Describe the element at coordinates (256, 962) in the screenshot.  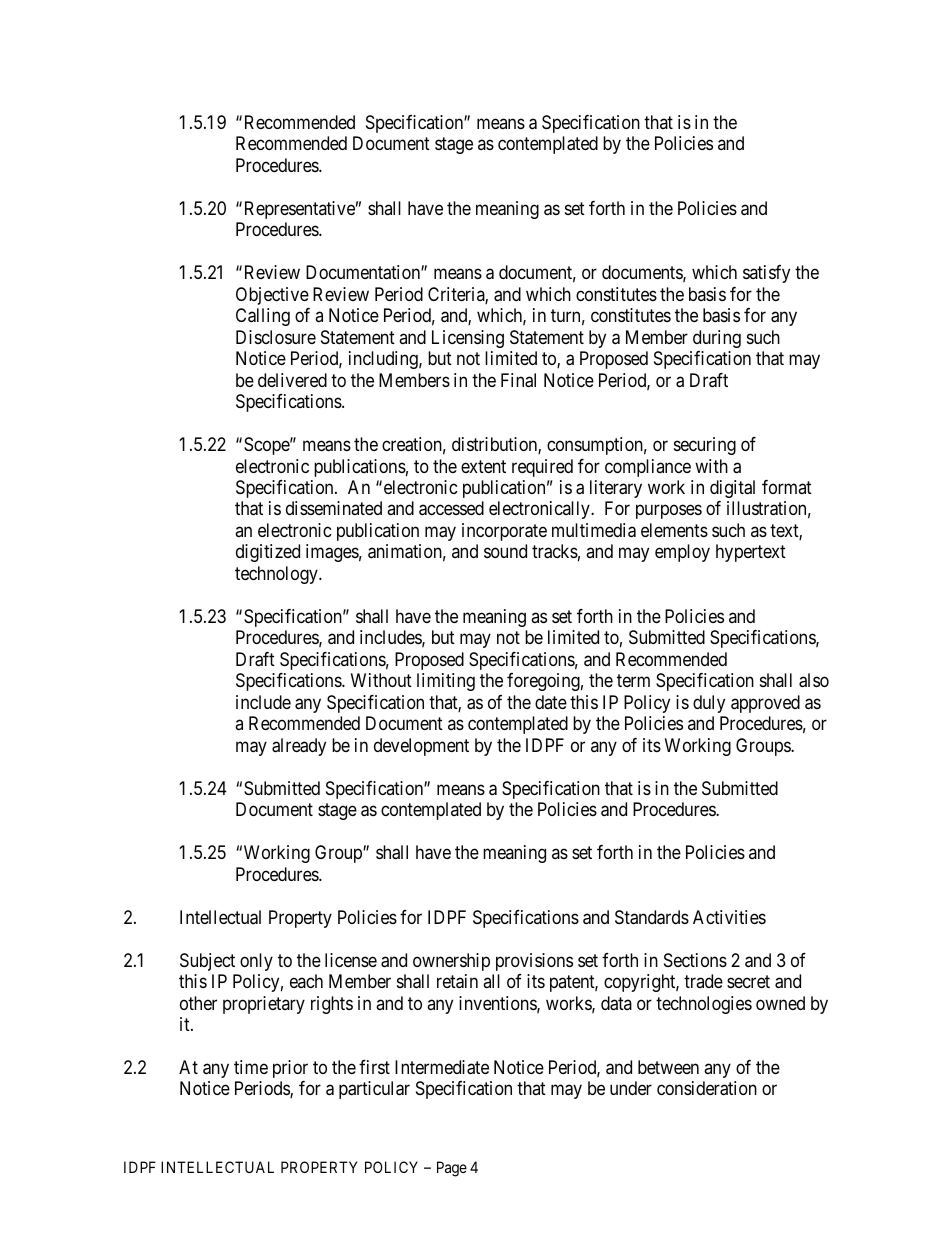
I see `only` at that location.
